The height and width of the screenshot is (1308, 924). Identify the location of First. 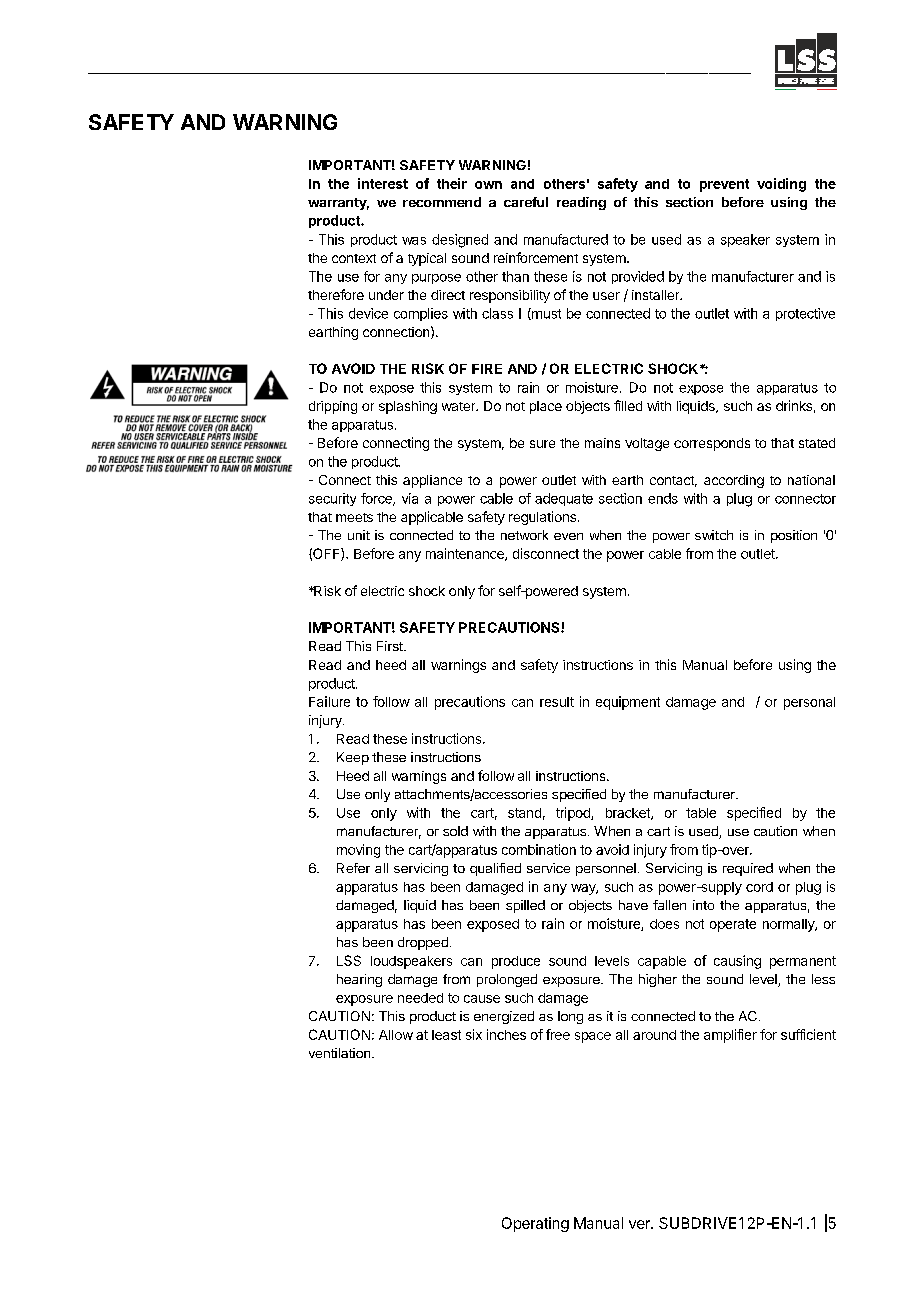
(391, 646).
